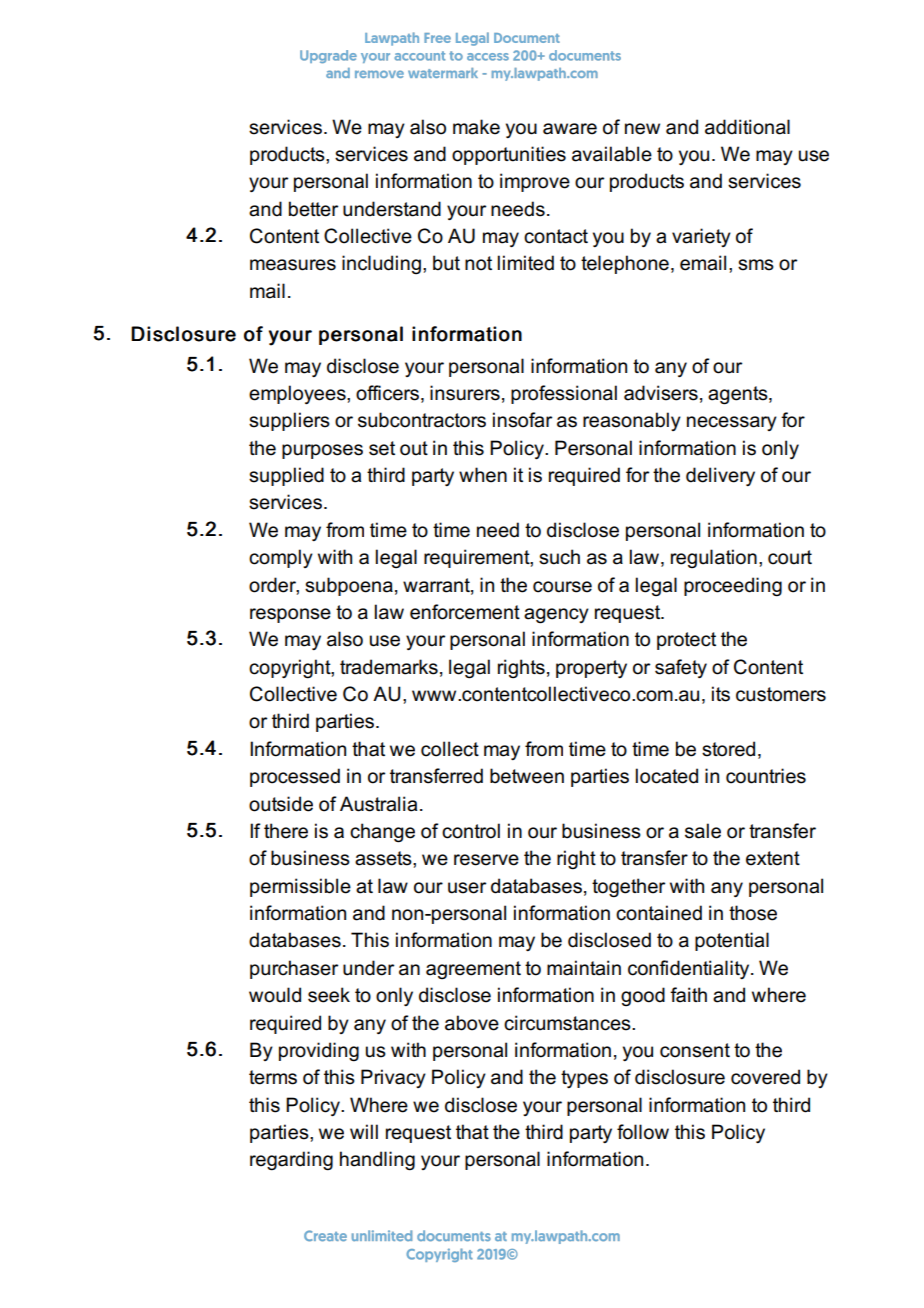 This screenshot has width=924, height=1308. What do you see at coordinates (584, 1079) in the screenshot?
I see `types` at bounding box center [584, 1079].
